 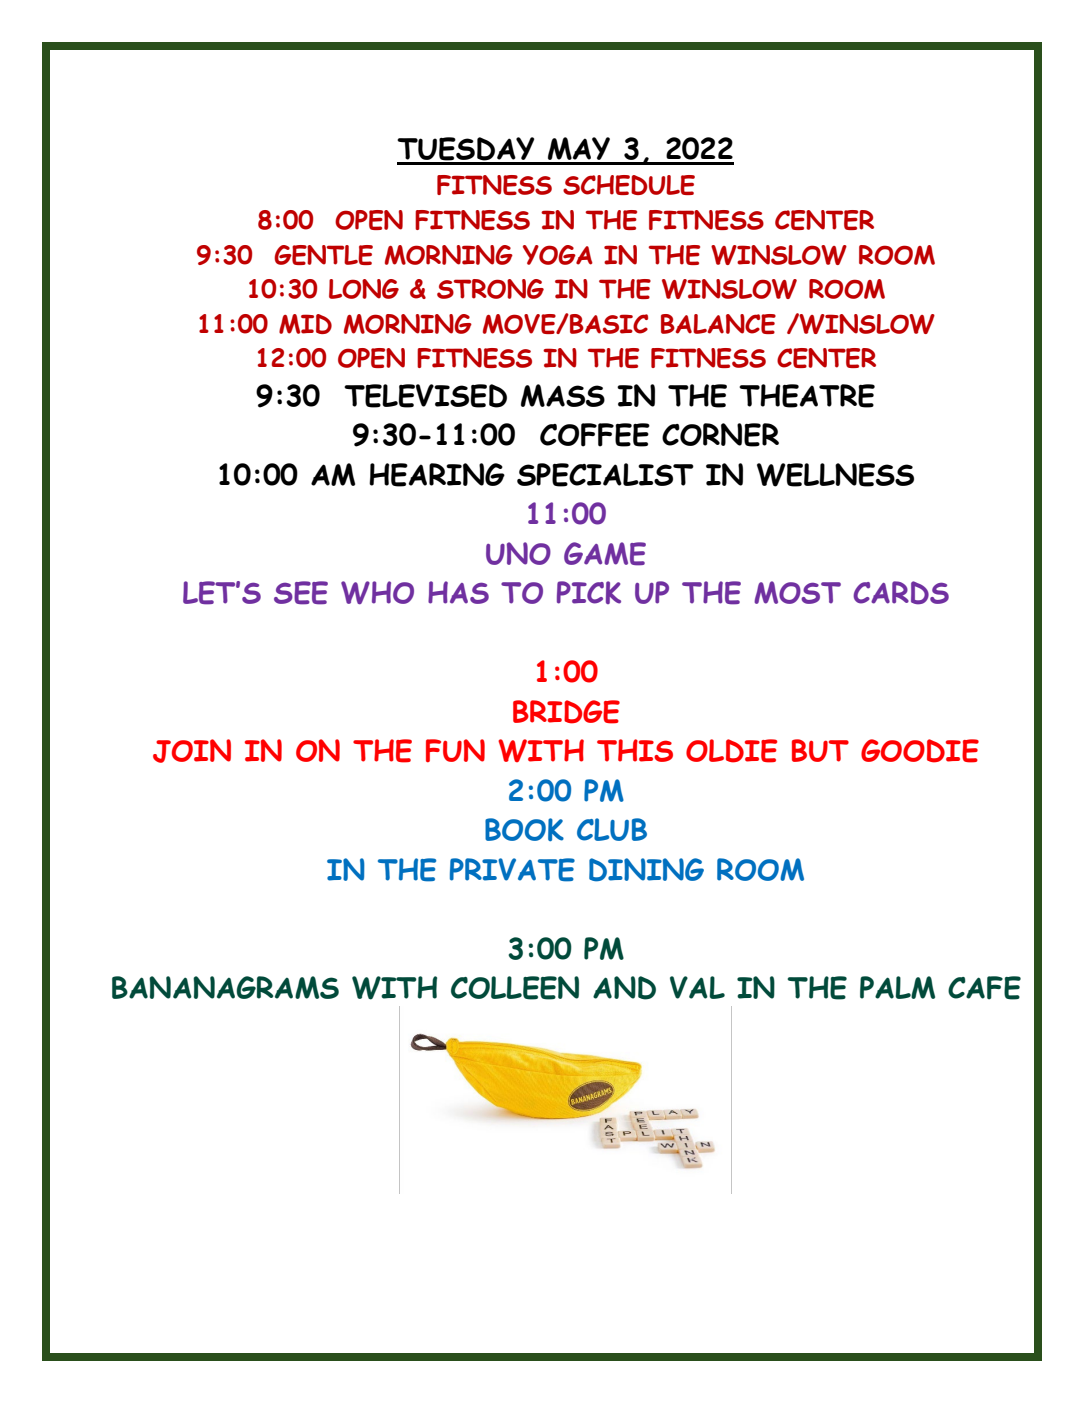 What do you see at coordinates (301, 593) in the page?
I see `SEE` at bounding box center [301, 593].
